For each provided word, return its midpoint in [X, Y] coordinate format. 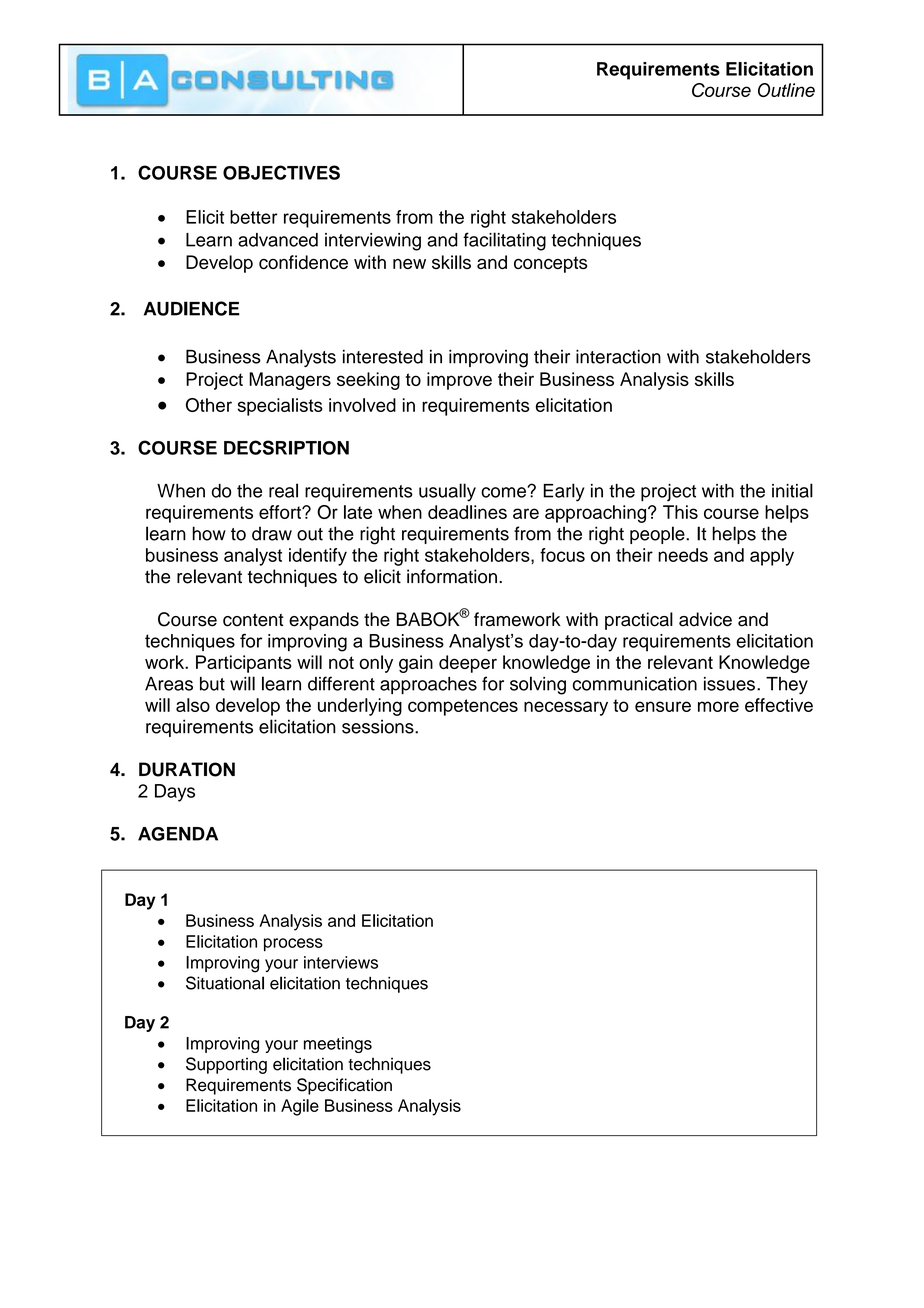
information [452, 576]
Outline [786, 90]
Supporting [226, 1065]
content [253, 620]
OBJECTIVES [281, 172]
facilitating [504, 241]
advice [705, 619]
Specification [344, 1086]
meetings [338, 1045]
